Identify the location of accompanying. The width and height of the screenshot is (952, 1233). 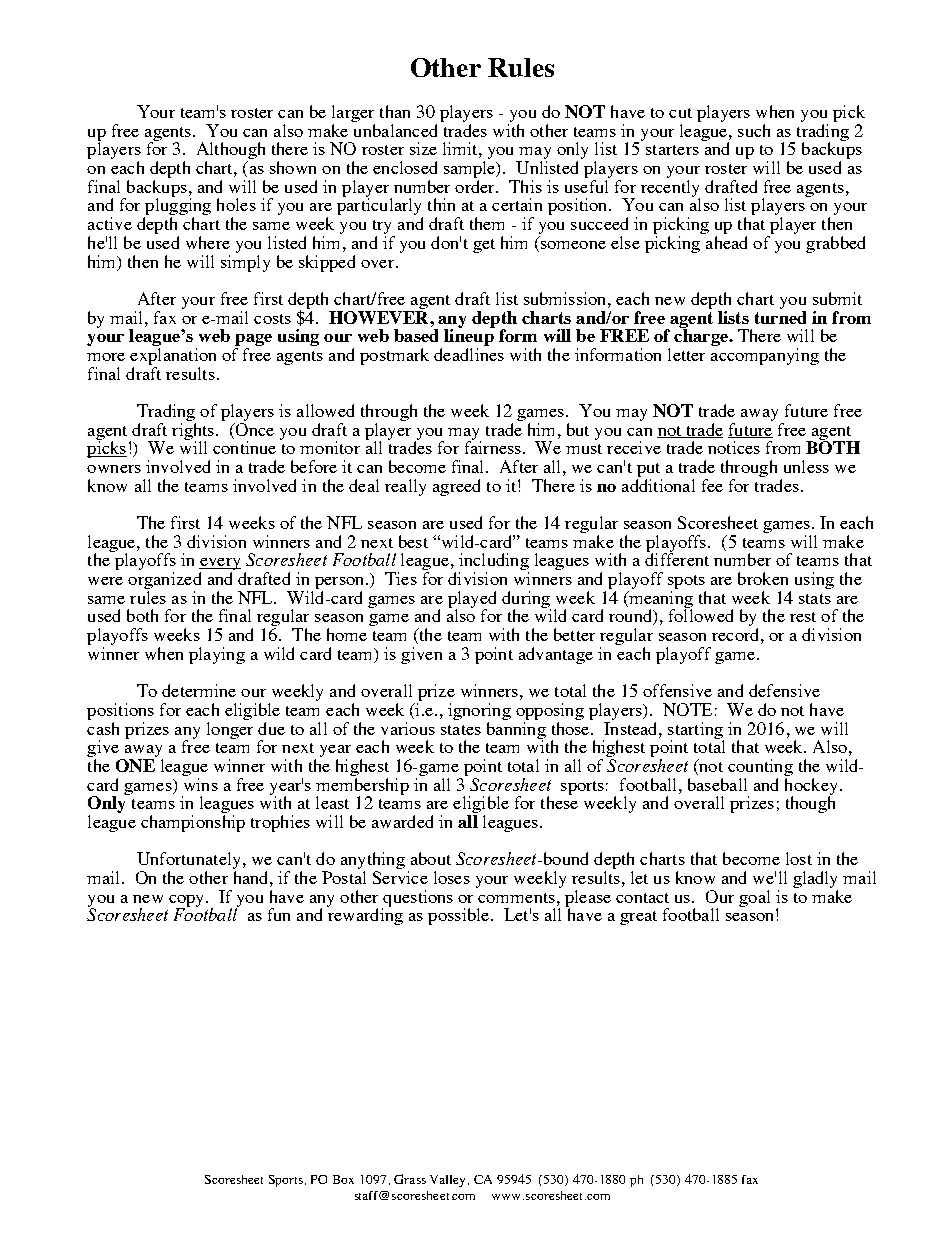
(765, 356).
